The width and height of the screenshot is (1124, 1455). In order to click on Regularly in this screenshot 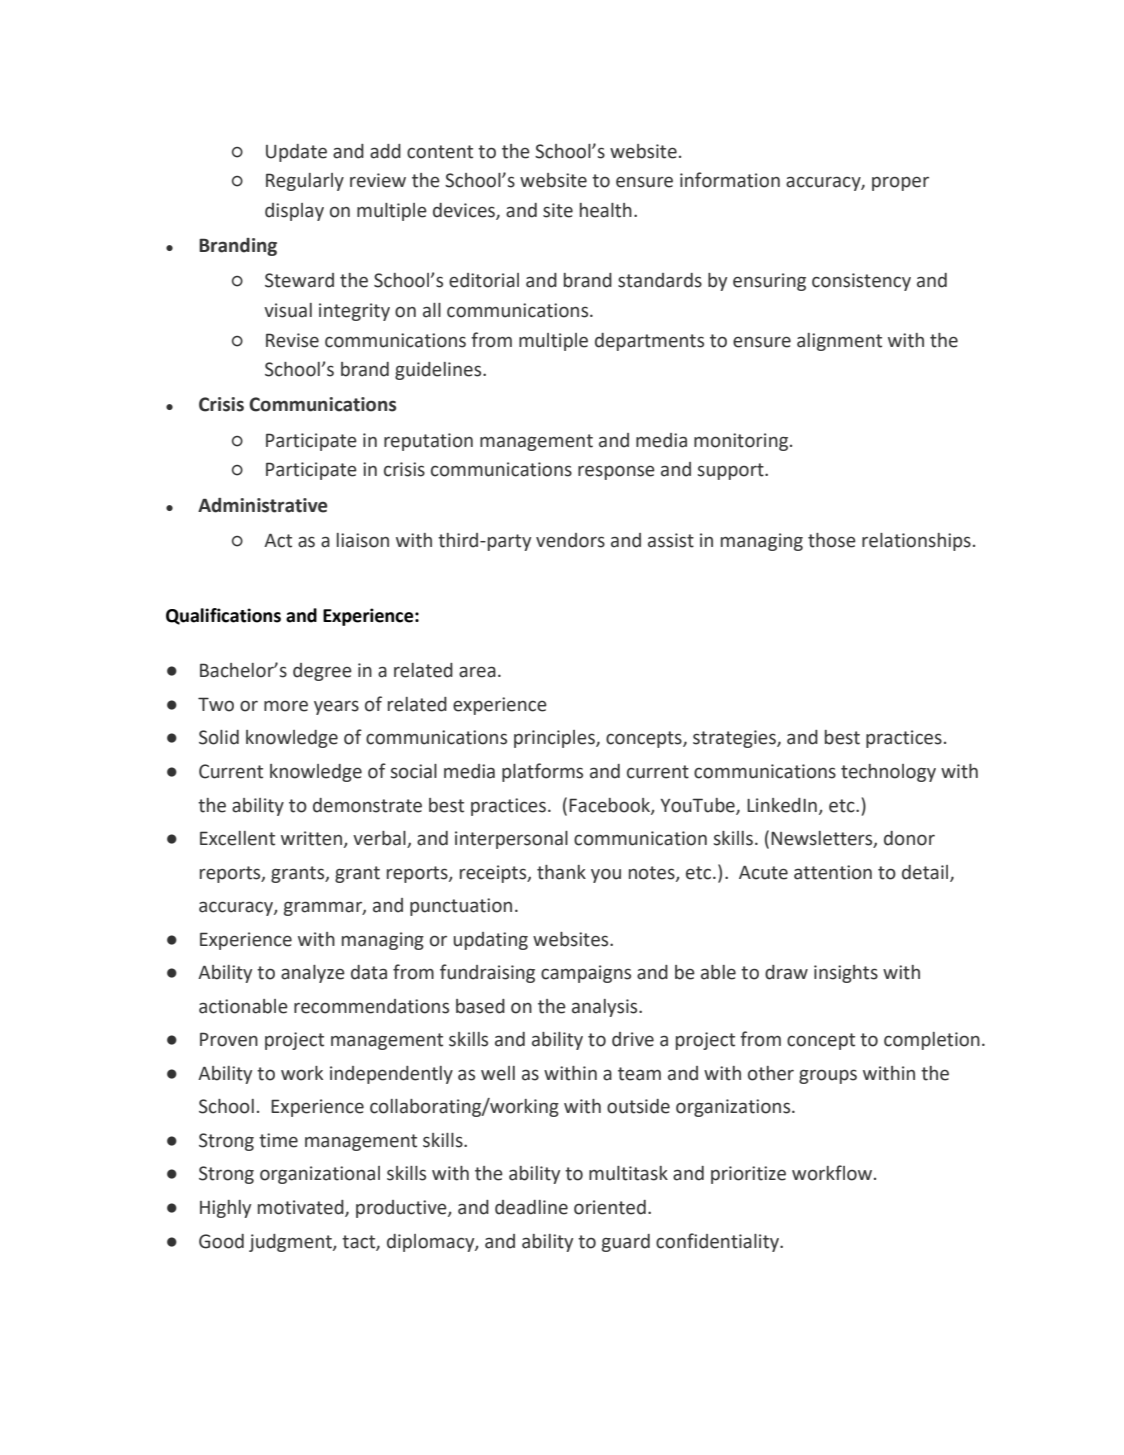, I will do `click(305, 182)`.
